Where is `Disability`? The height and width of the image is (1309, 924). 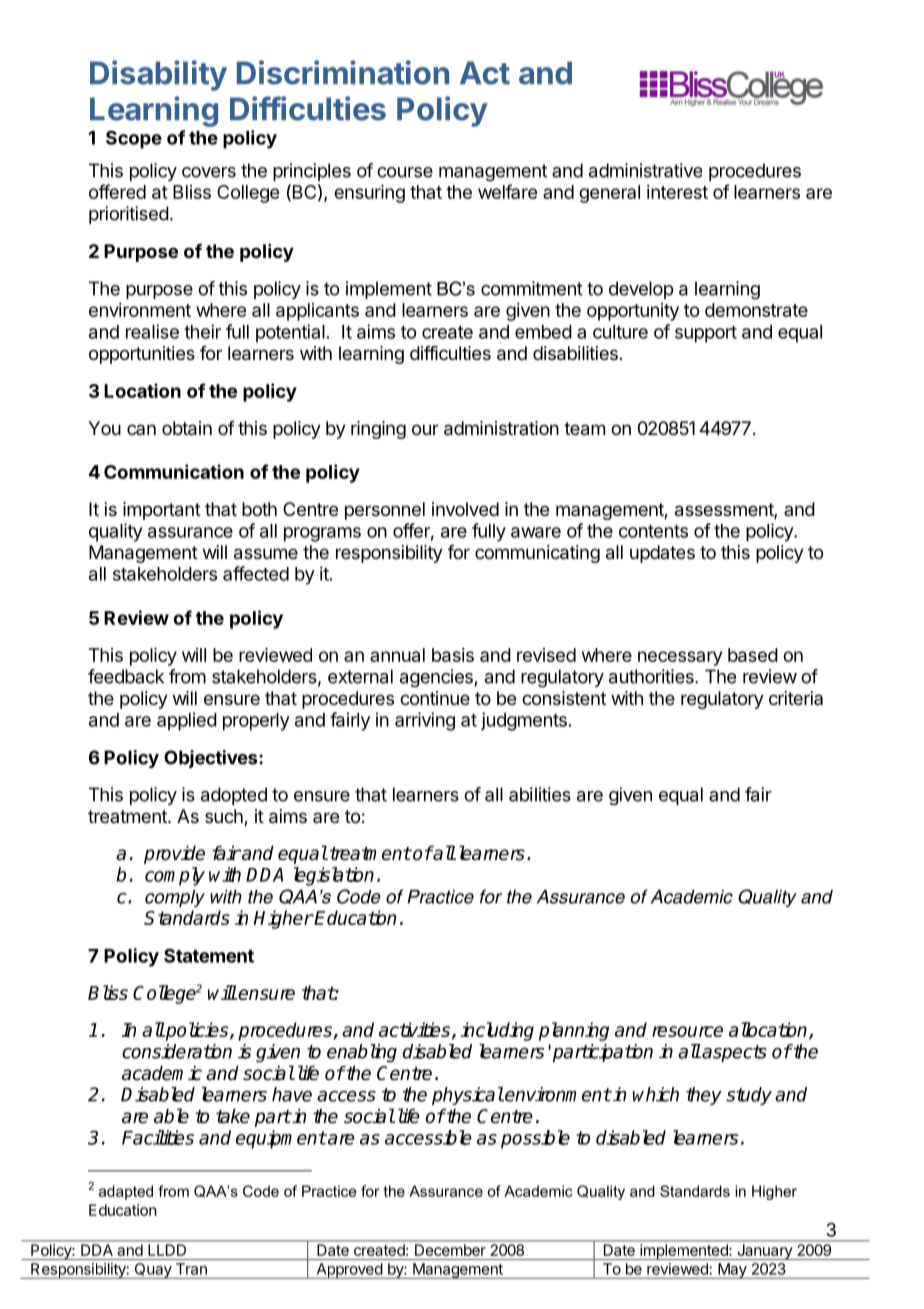
Disability is located at coordinates (158, 75).
